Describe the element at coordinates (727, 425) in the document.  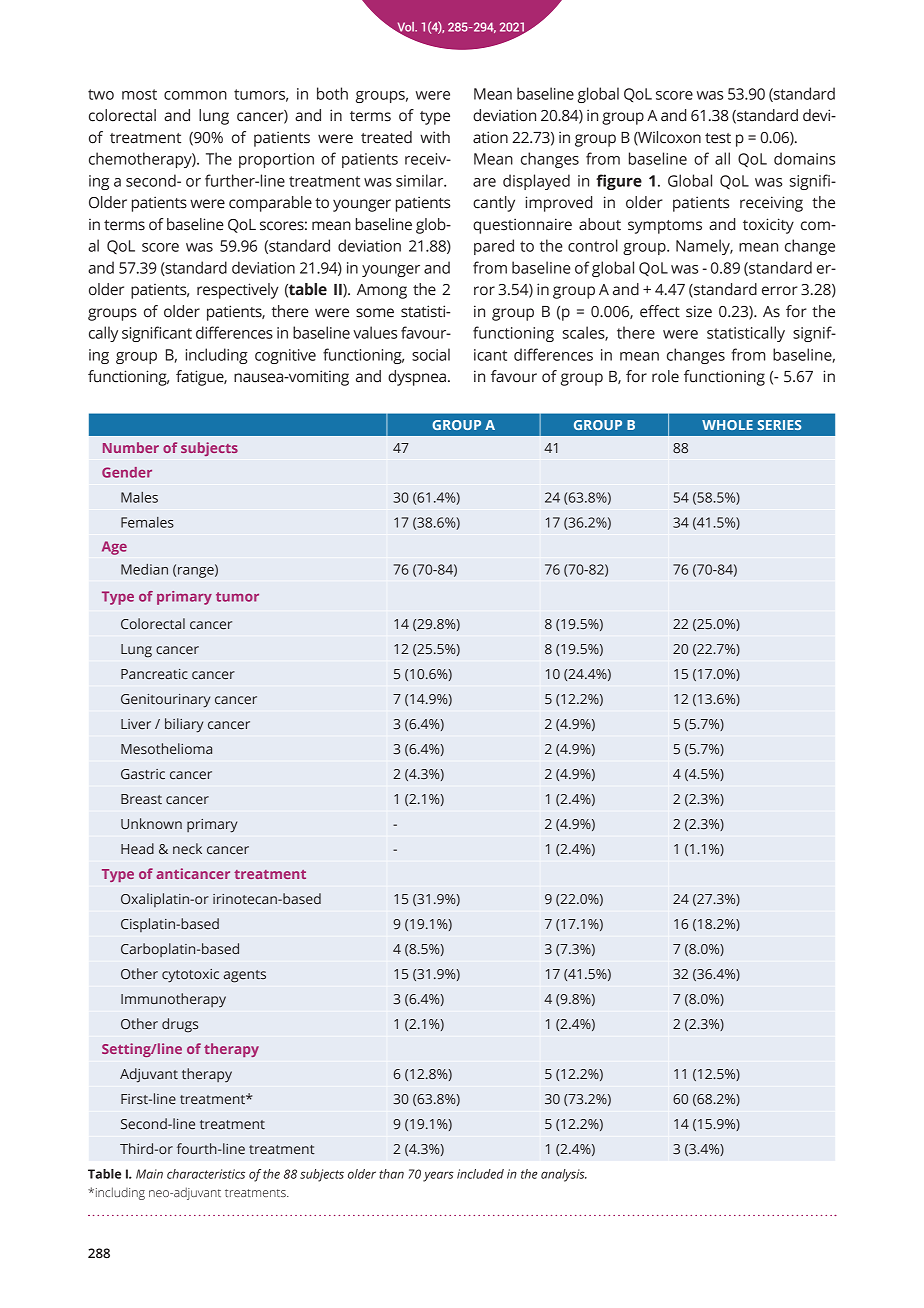
I see `WHOLE` at that location.
